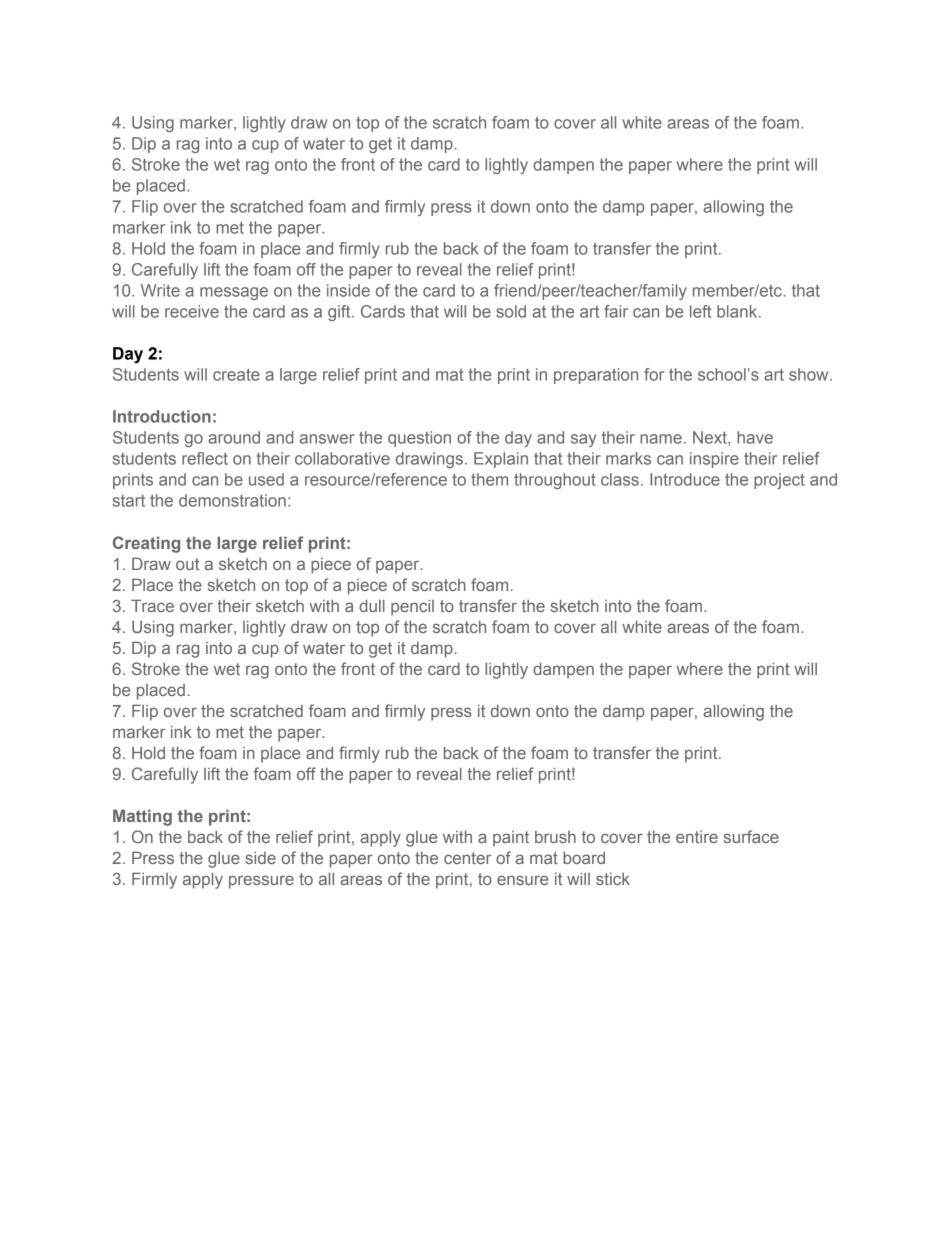 The width and height of the image is (952, 1233). Describe the element at coordinates (685, 479) in the image. I see `Introduce` at that location.
